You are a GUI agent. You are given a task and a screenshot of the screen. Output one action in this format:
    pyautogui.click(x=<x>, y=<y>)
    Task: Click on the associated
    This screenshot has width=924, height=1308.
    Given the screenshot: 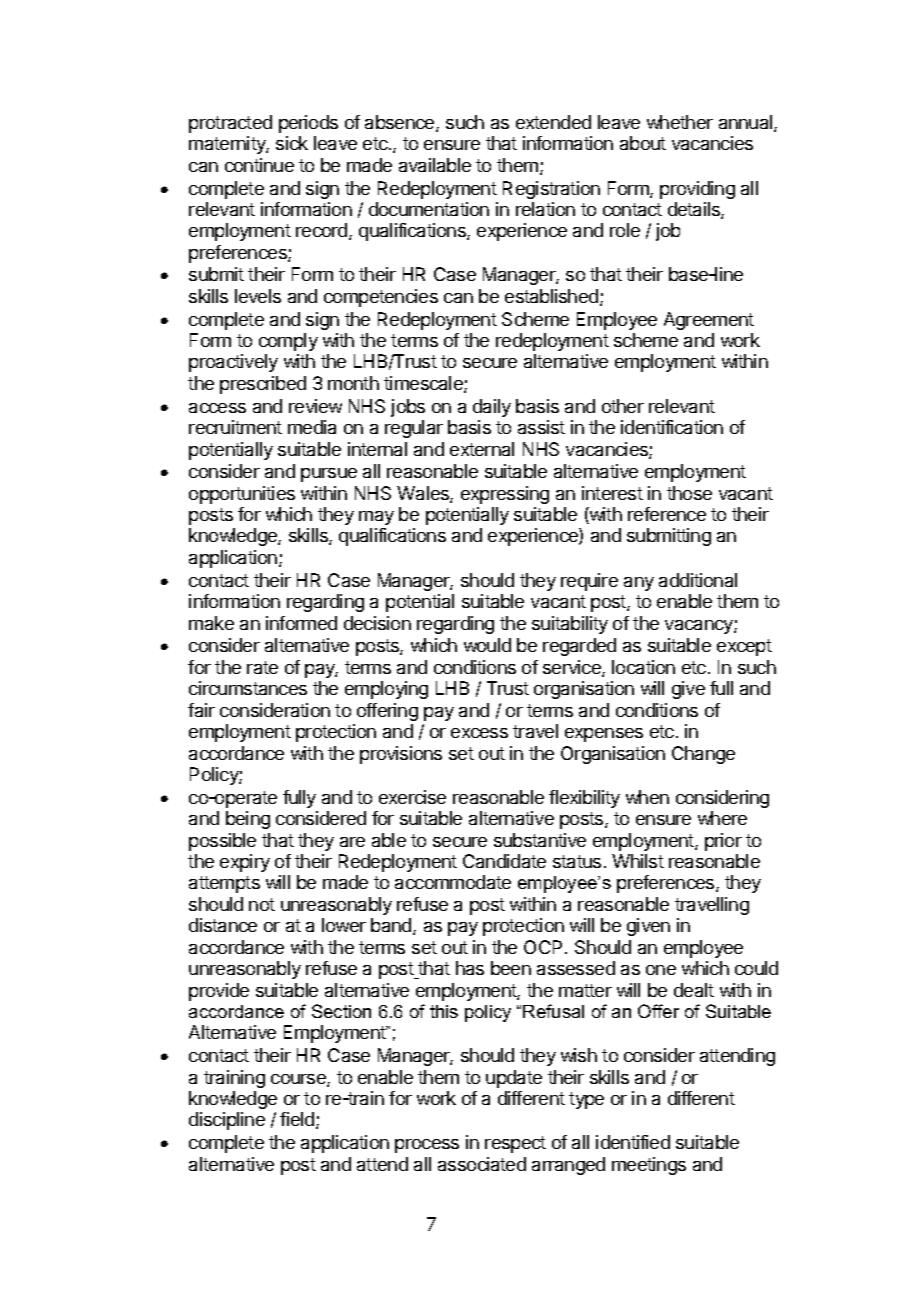 What is the action you would take?
    pyautogui.click(x=482, y=1164)
